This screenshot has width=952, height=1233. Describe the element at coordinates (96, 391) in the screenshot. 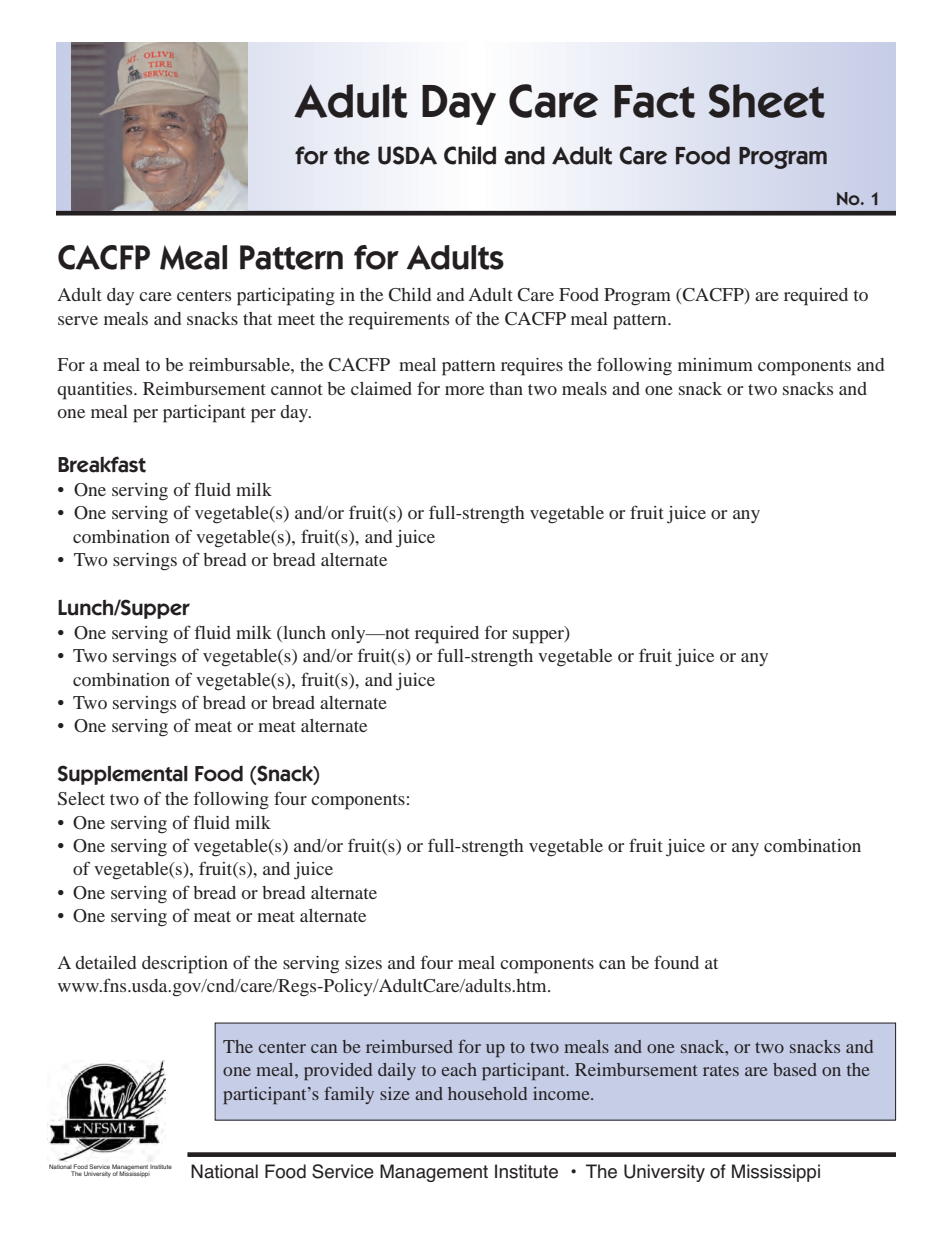

I see `quantities` at that location.
